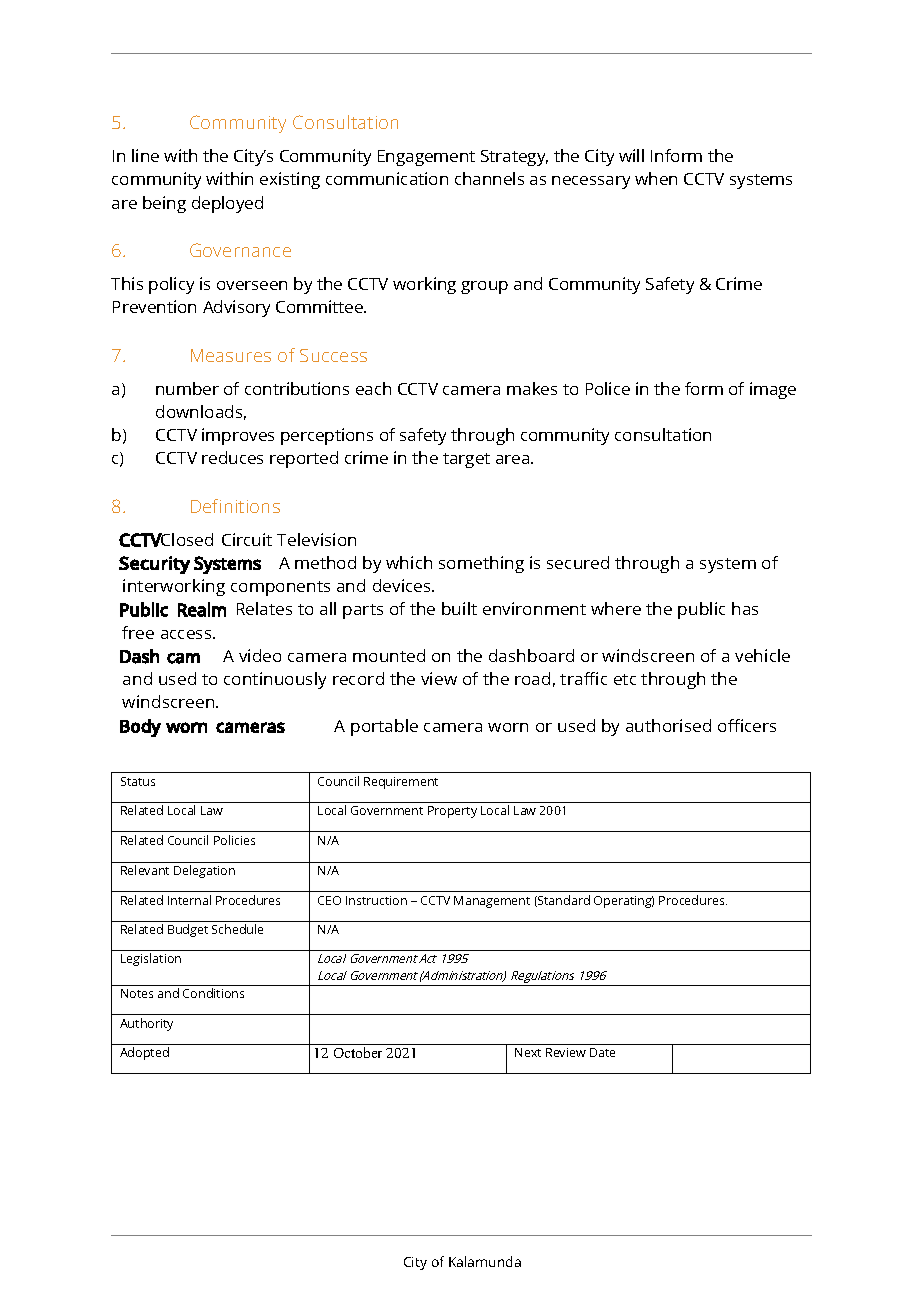 The height and width of the screenshot is (1308, 924). I want to click on Realm, so click(202, 609).
